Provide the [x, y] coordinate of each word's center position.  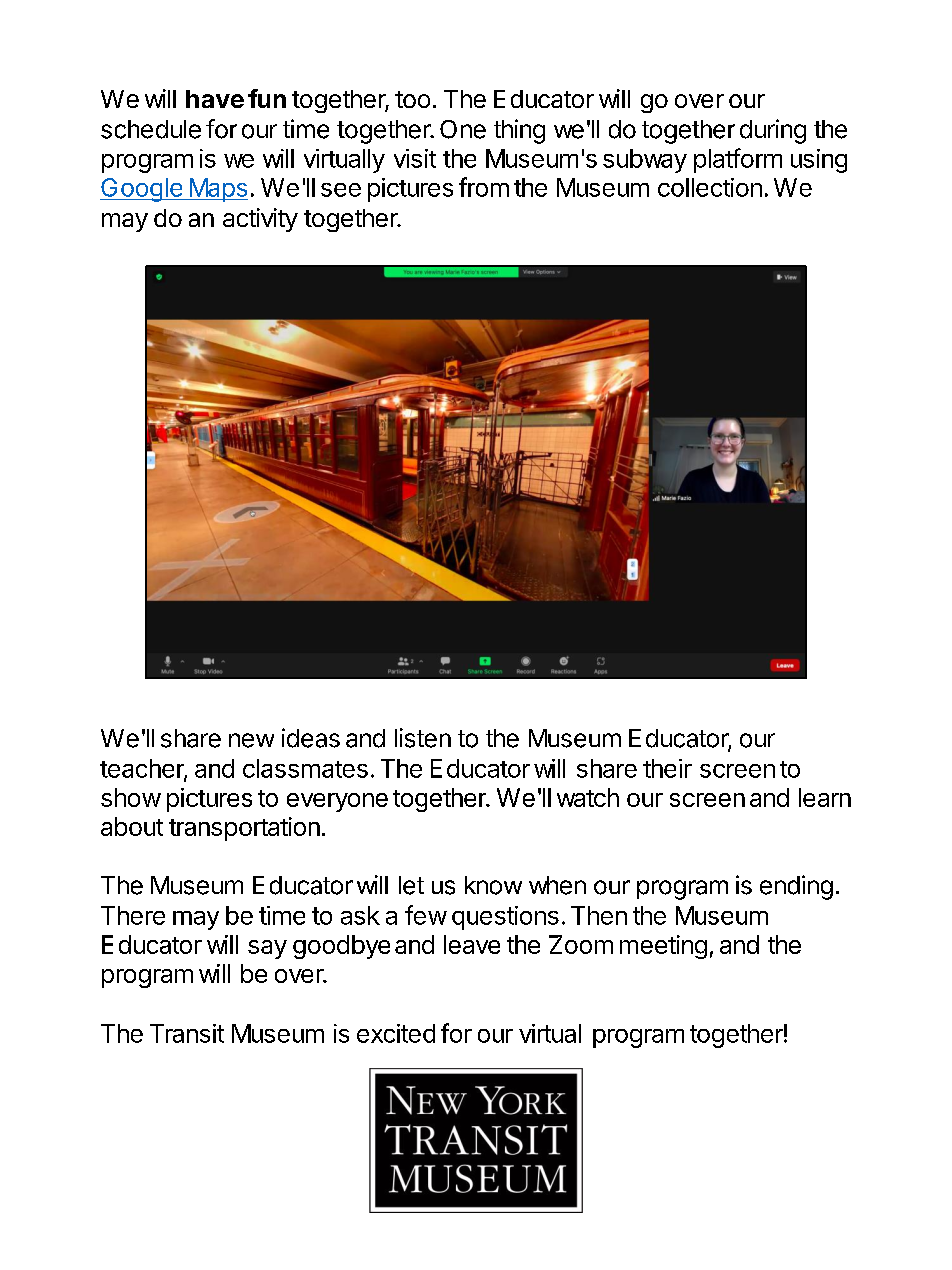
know [493, 885]
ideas [311, 738]
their [667, 768]
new [251, 740]
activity [260, 220]
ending [796, 887]
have [215, 99]
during [773, 131]
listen [423, 738]
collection [710, 187]
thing [519, 131]
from [484, 187]
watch [588, 797]
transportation [244, 829]
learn [825, 797]
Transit [187, 1033]
